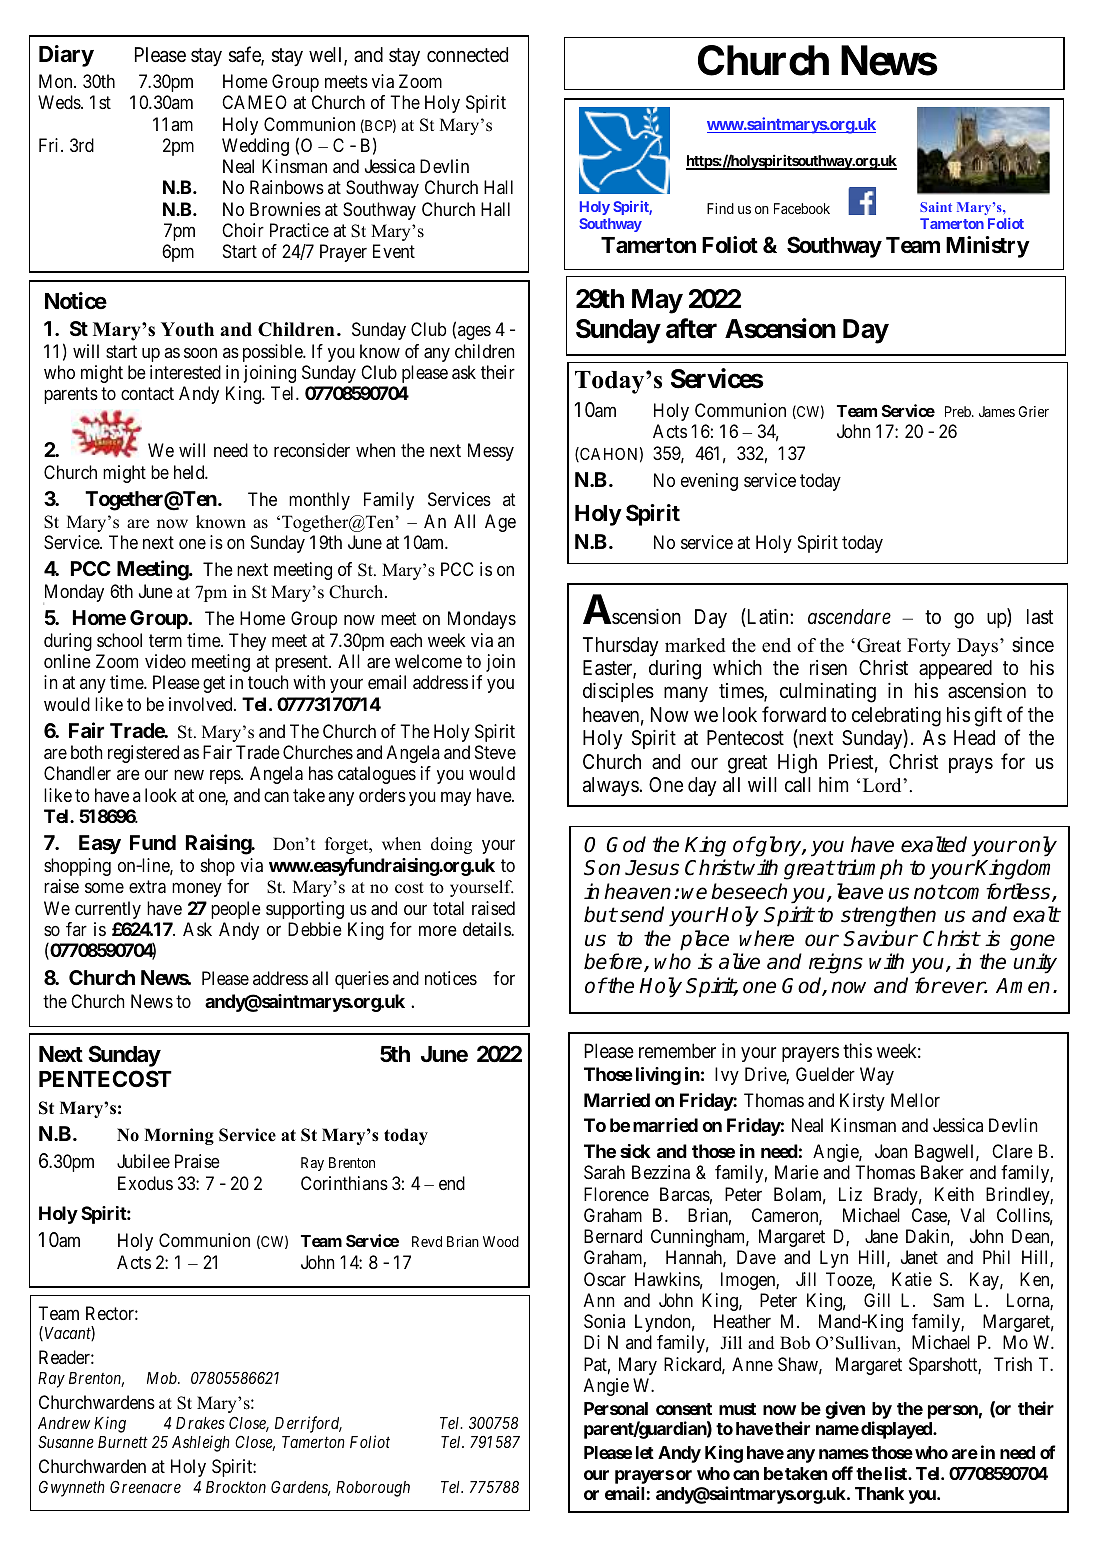 This image has width=1100, height=1556. I want to click on Ashleigh, so click(201, 1443).
